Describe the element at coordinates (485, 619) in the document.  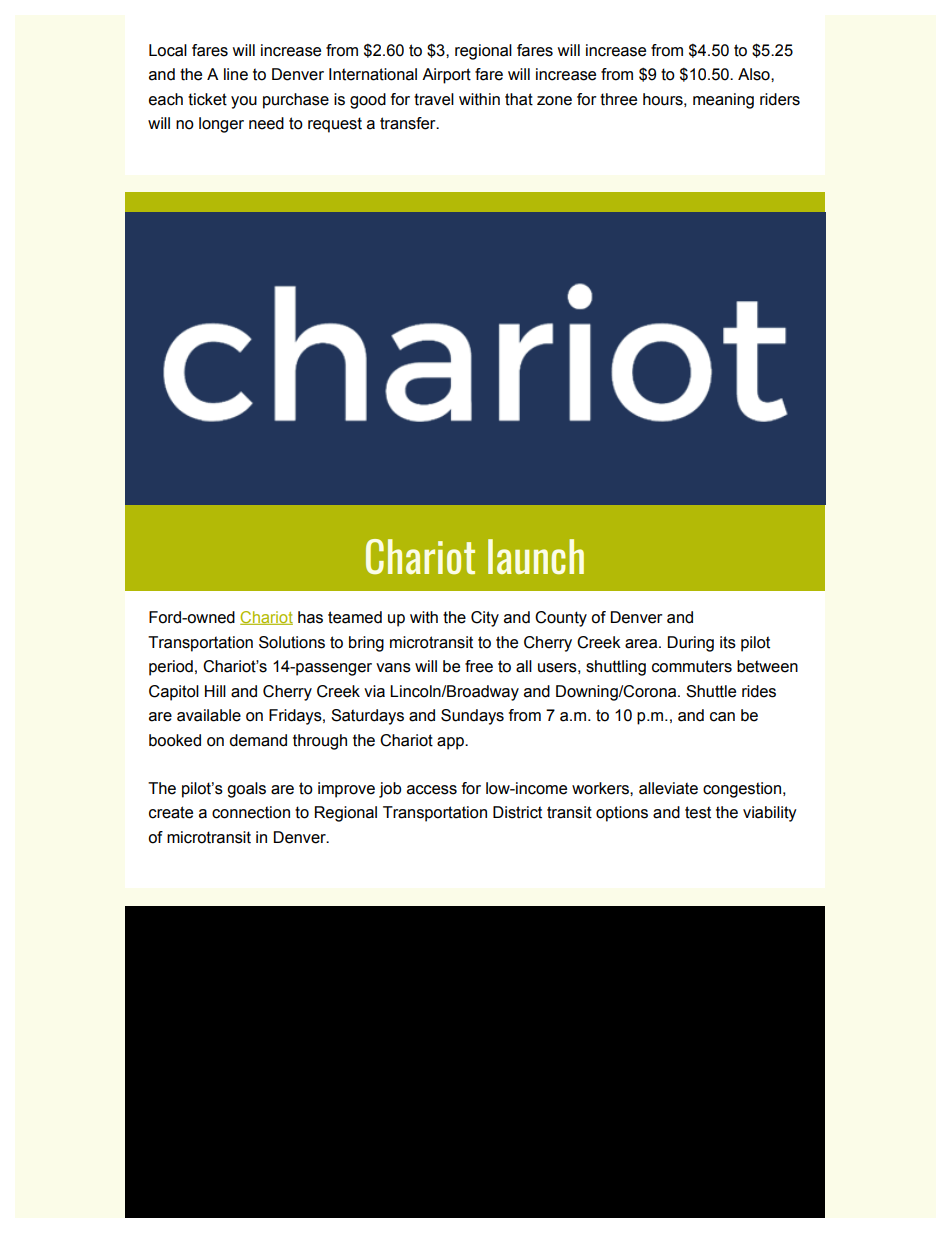
I see `City` at that location.
